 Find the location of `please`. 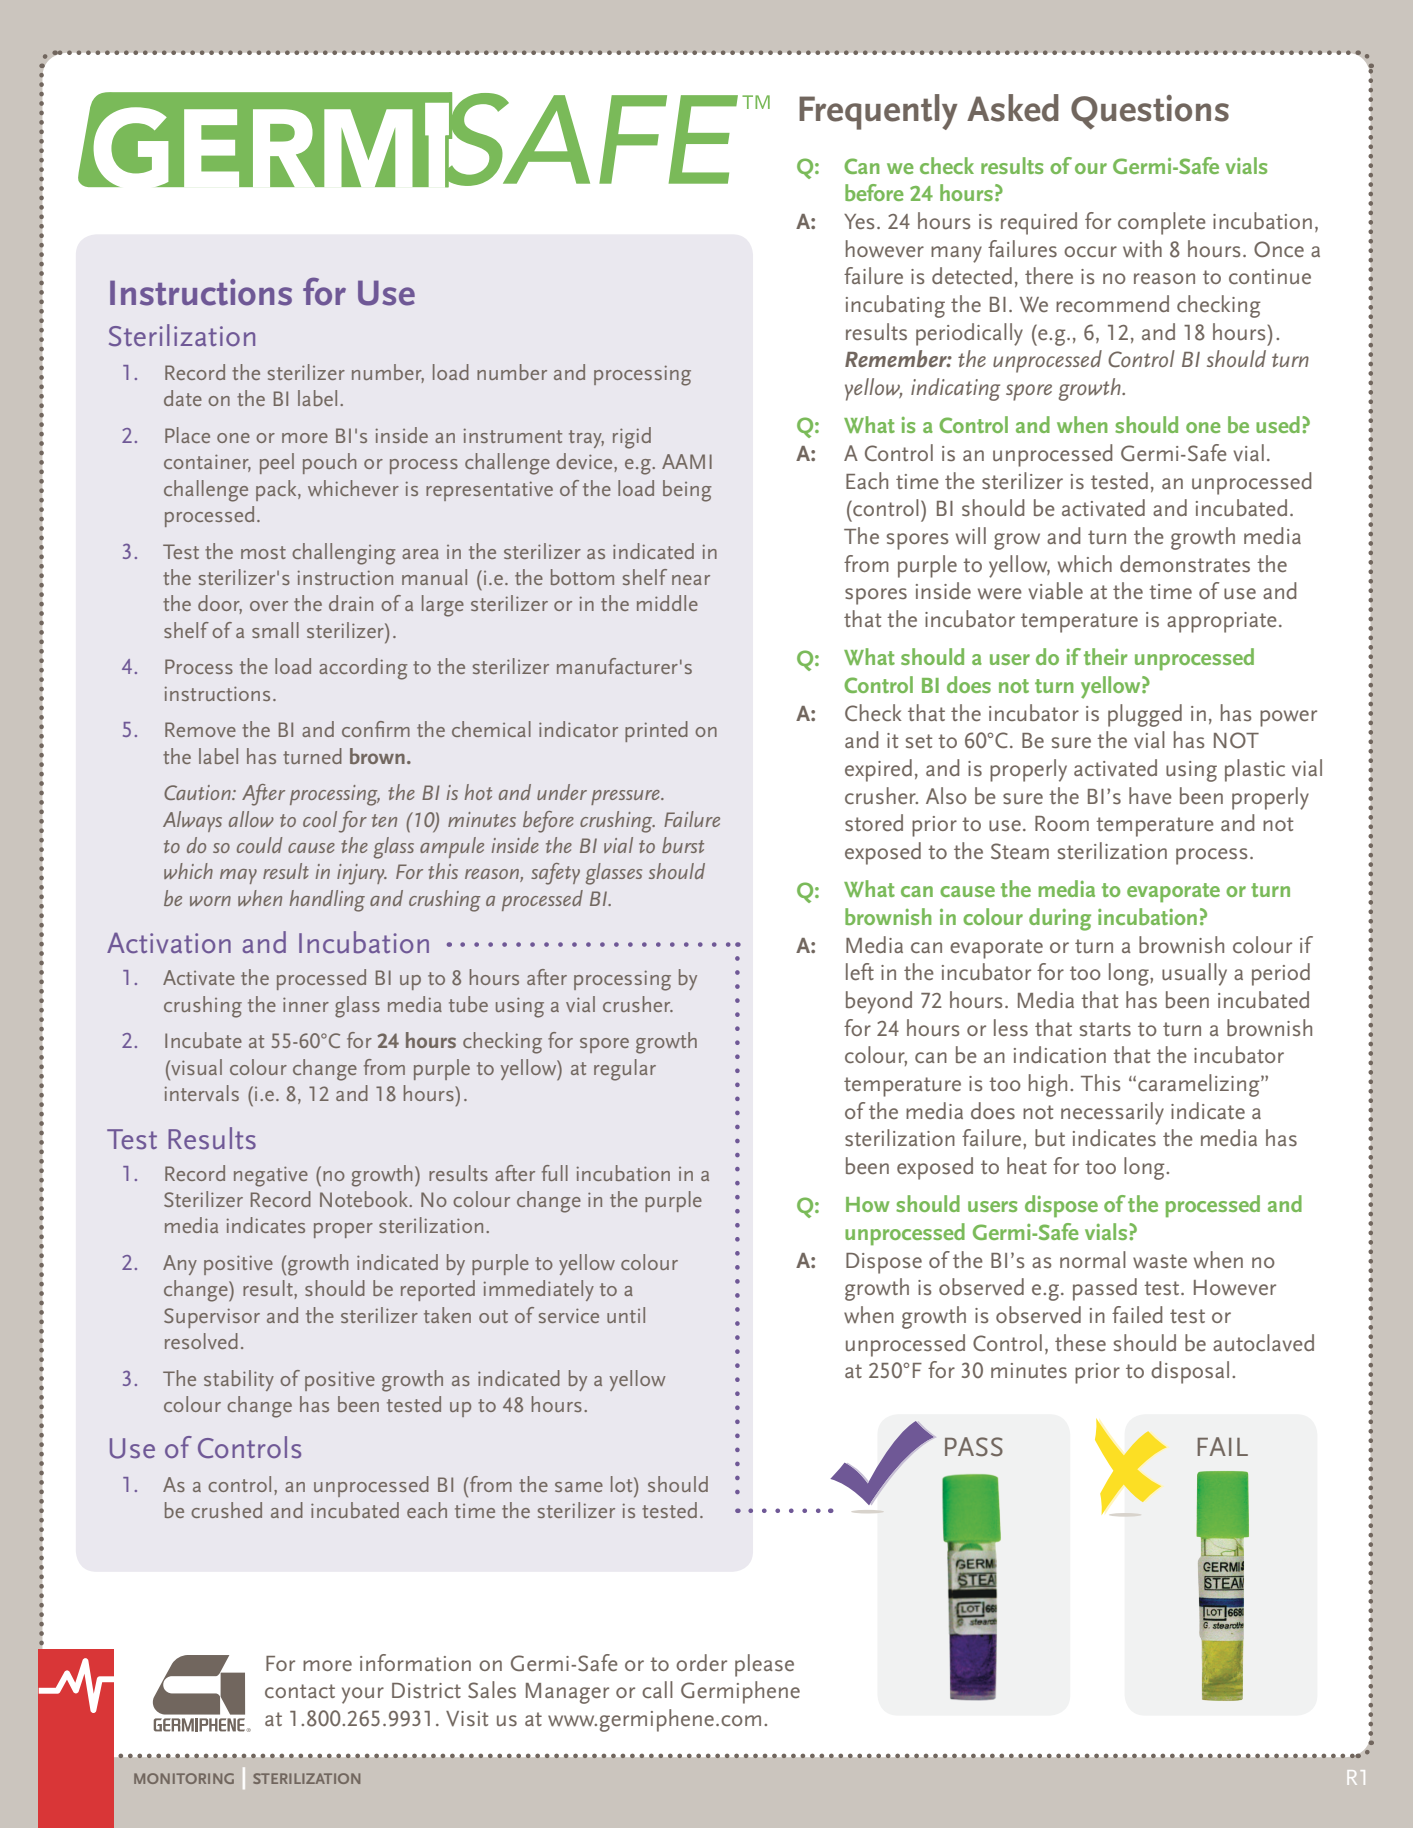

please is located at coordinates (764, 1665).
